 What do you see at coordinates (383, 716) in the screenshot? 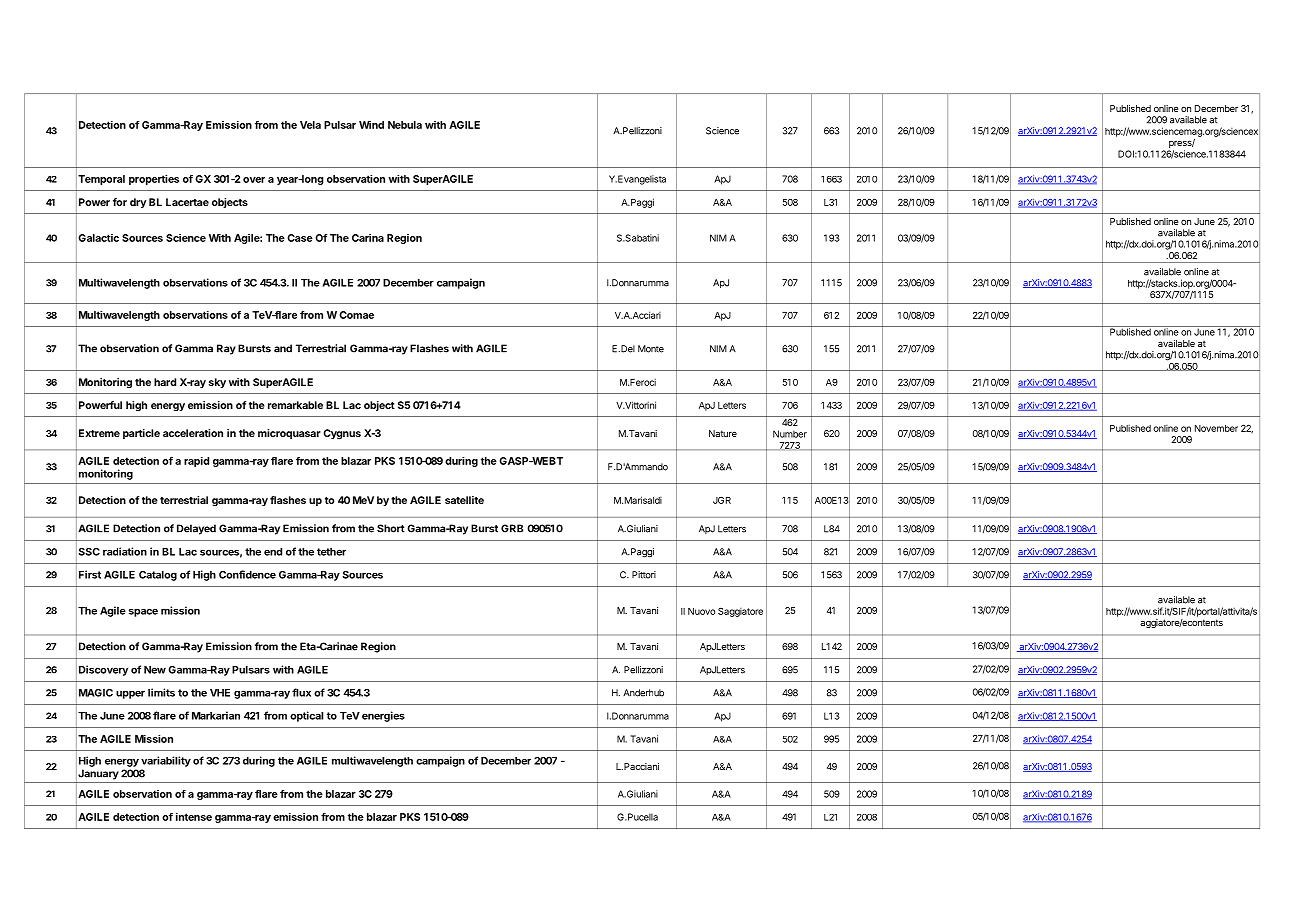
I see `energies` at bounding box center [383, 716].
